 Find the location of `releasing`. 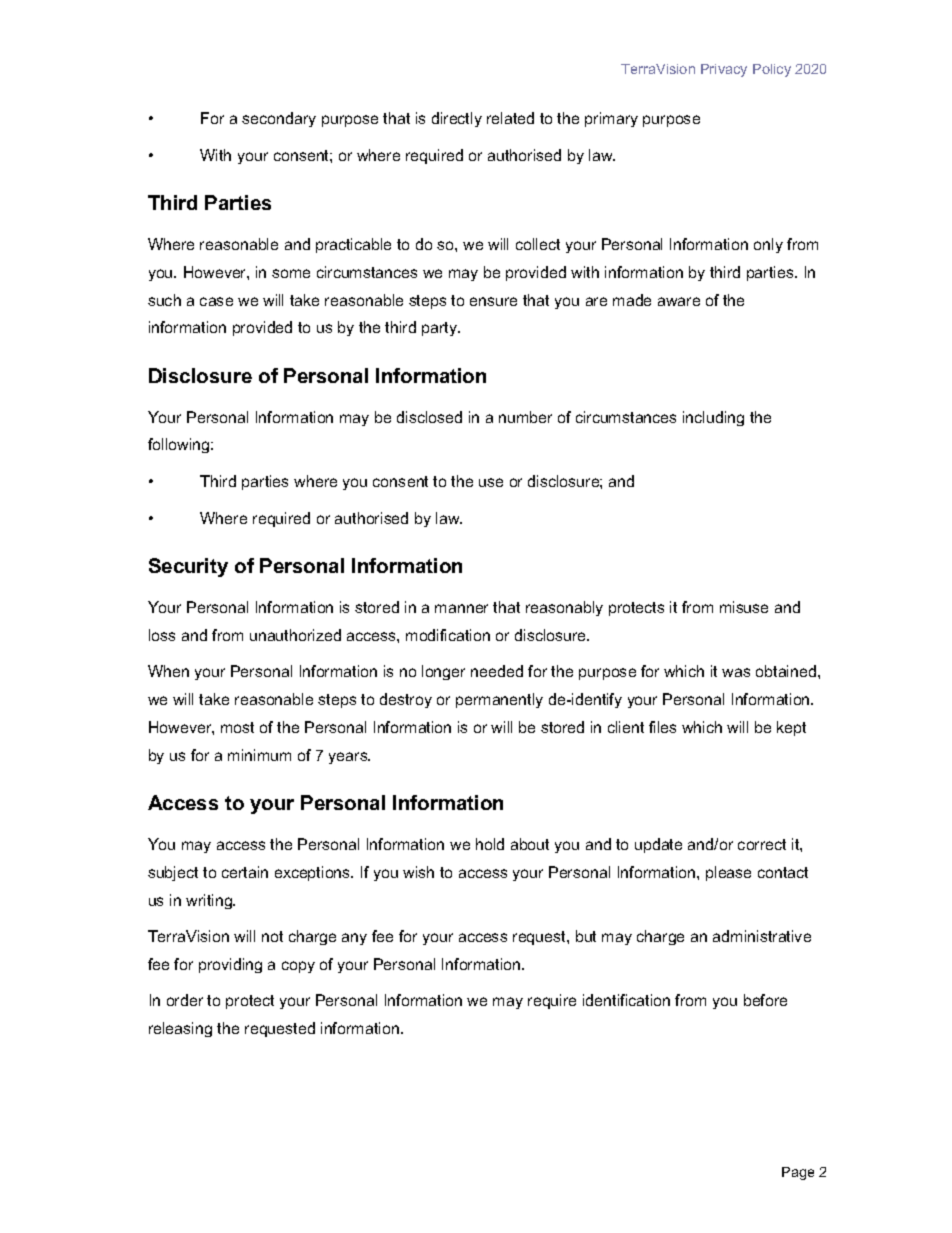

releasing is located at coordinates (180, 1029).
